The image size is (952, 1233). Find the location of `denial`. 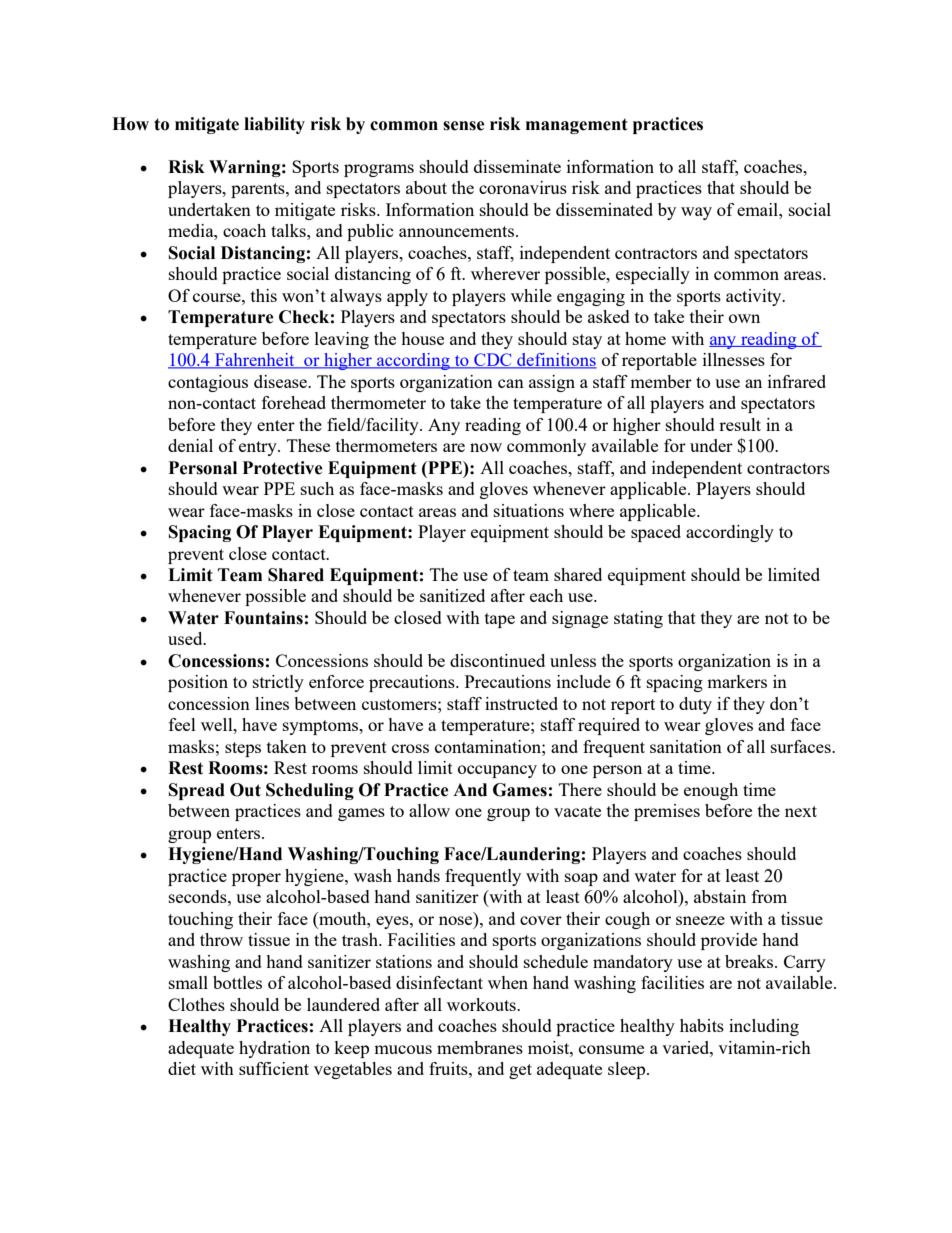

denial is located at coordinates (190, 445).
